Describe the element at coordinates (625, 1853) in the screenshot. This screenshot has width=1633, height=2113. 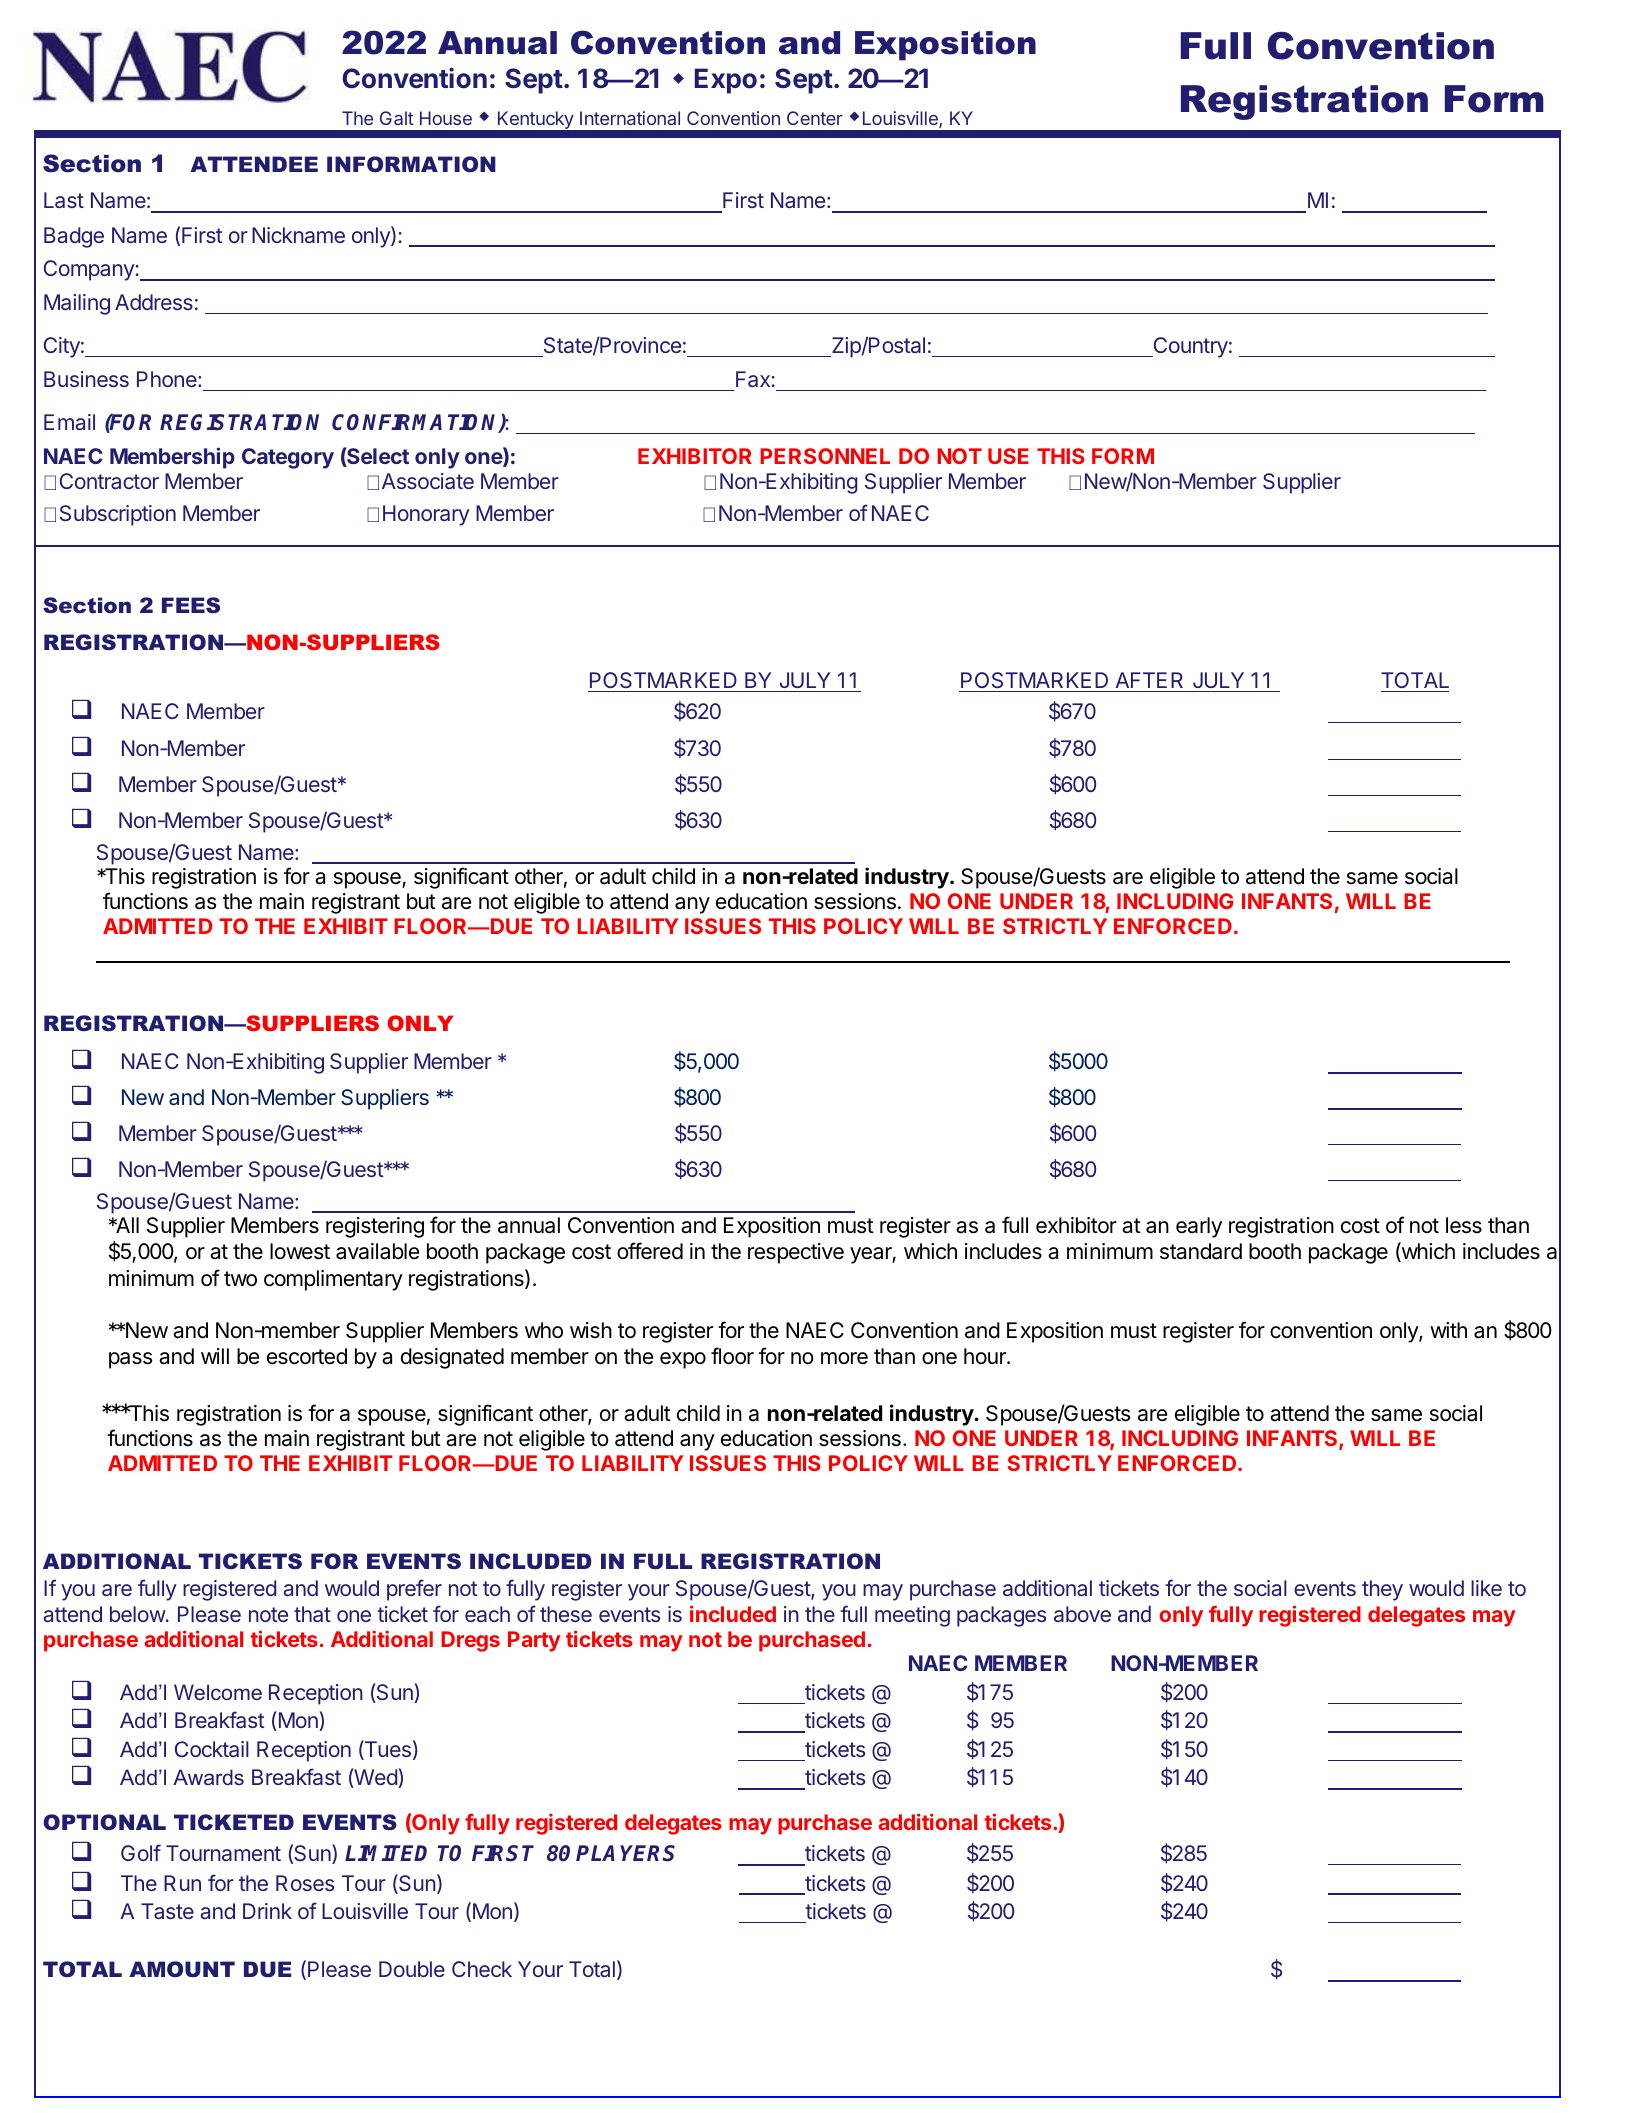
I see `PLAYERS` at that location.
